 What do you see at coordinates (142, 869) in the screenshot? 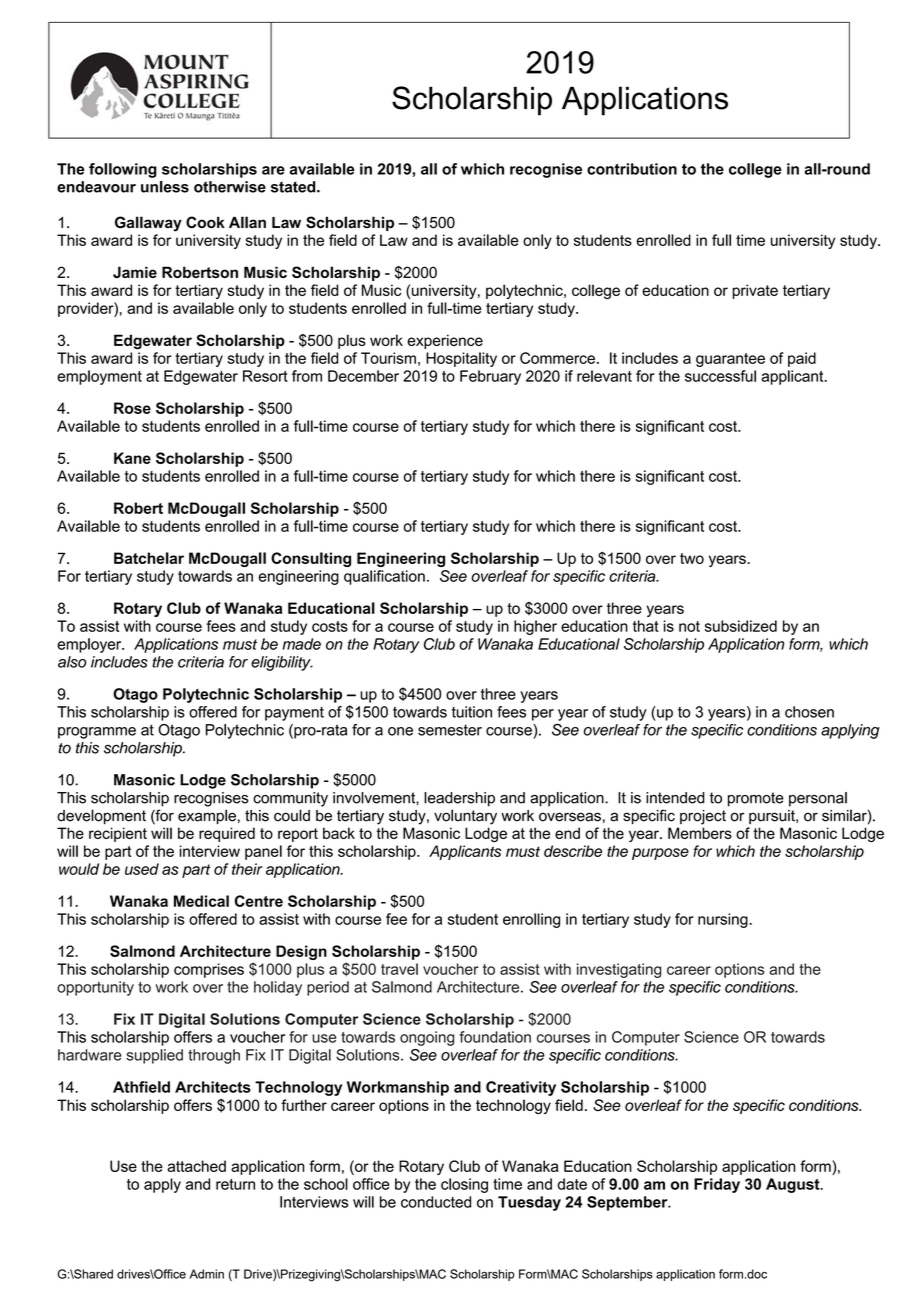
I see `used` at bounding box center [142, 869].
